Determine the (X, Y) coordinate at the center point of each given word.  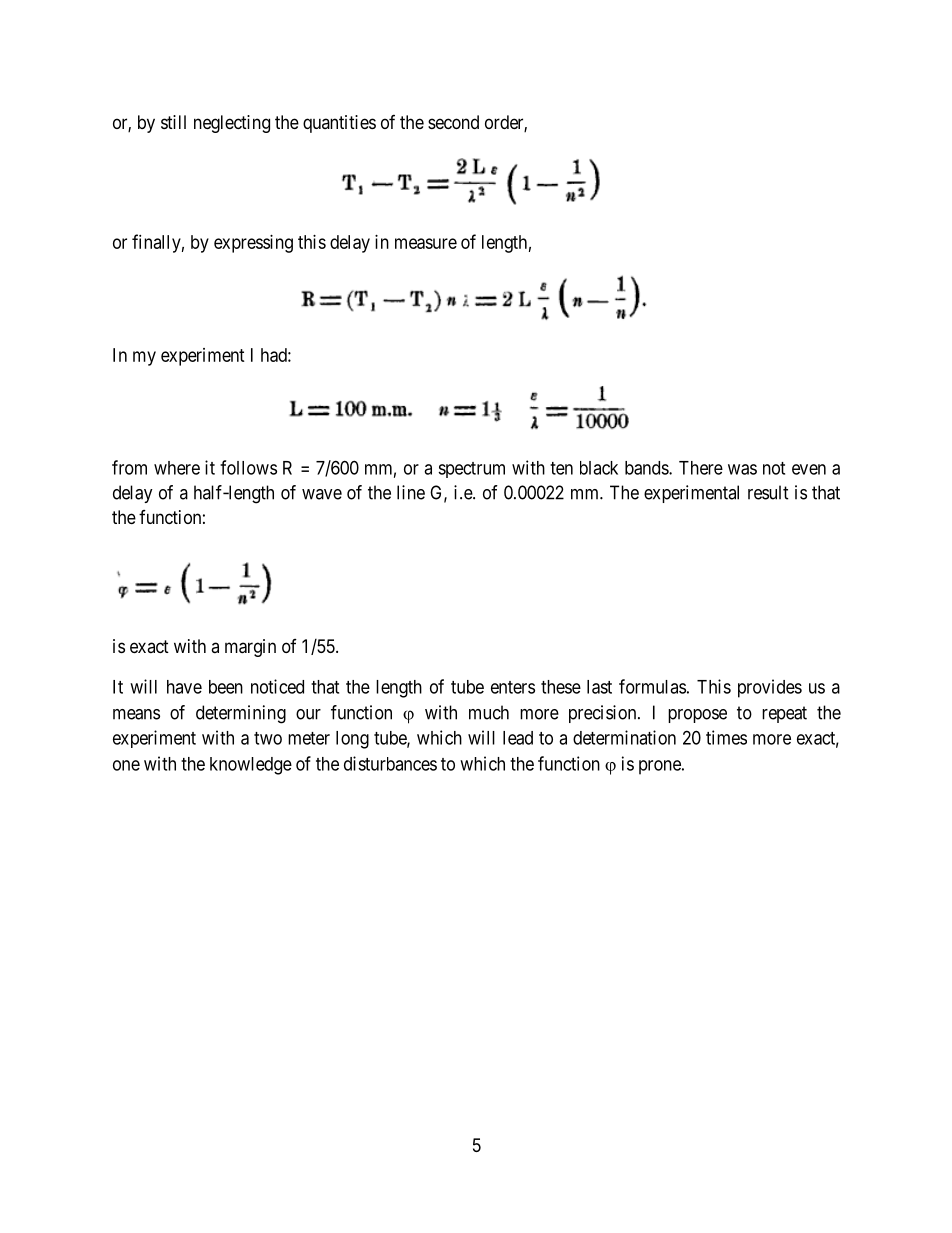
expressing (253, 244)
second (453, 122)
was (742, 469)
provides (770, 688)
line (411, 492)
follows (248, 467)
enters (513, 687)
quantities (339, 124)
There (701, 468)
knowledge (251, 766)
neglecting (232, 124)
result (768, 492)
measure (426, 243)
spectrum (471, 470)
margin (250, 648)
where (177, 468)
